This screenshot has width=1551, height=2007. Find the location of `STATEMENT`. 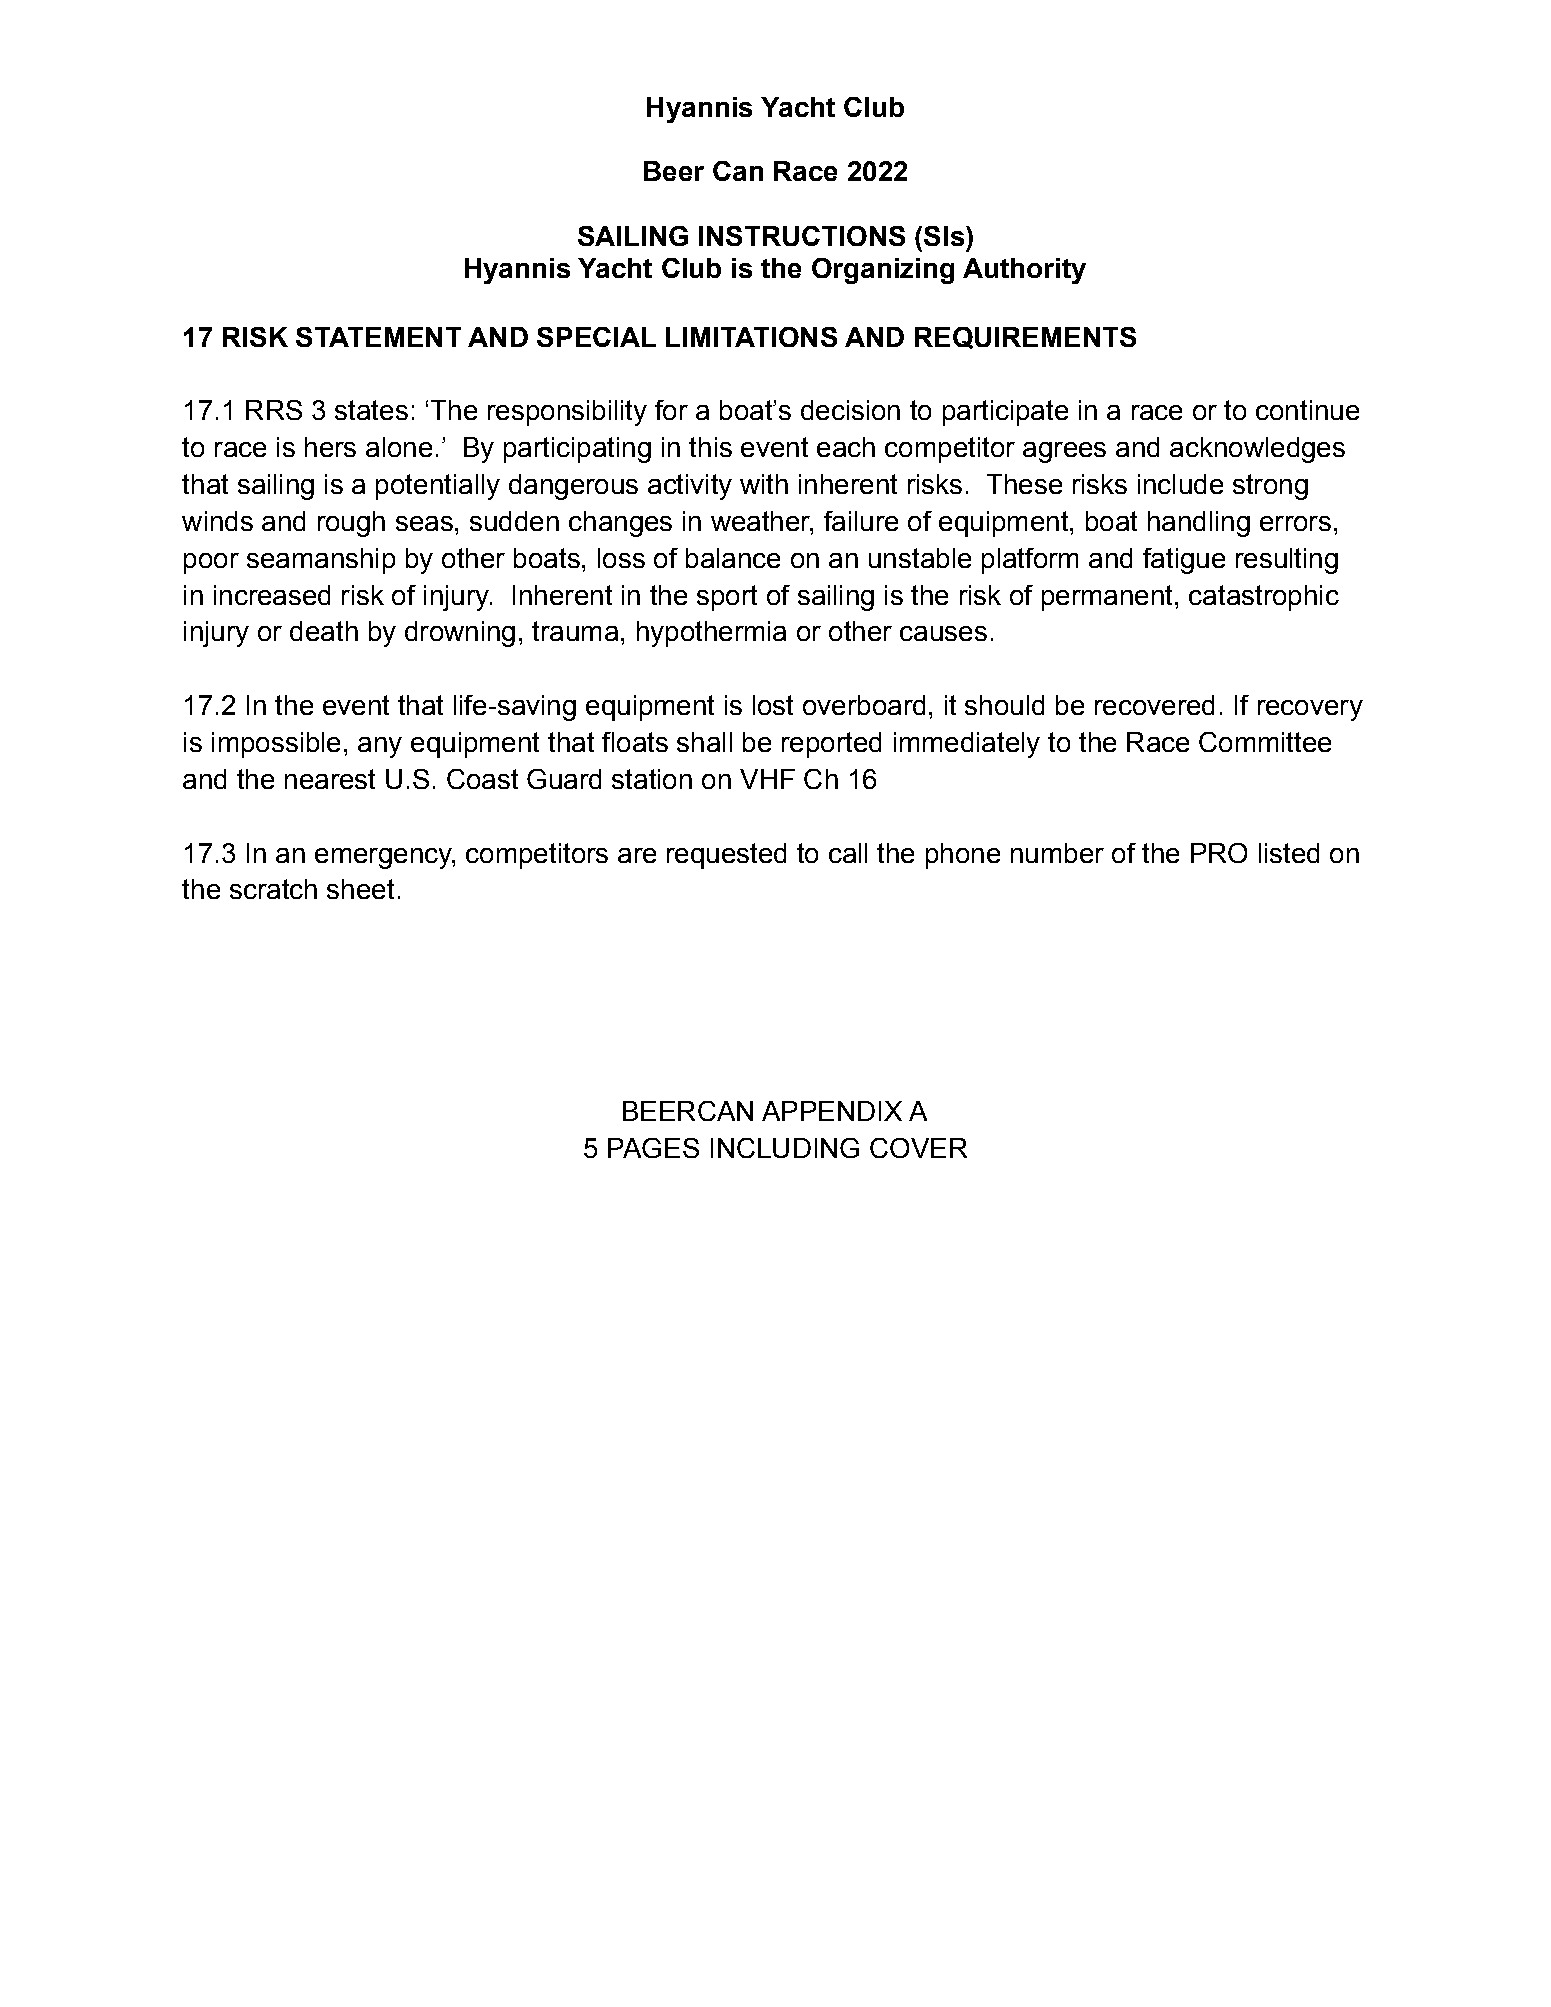

STATEMENT is located at coordinates (378, 337).
